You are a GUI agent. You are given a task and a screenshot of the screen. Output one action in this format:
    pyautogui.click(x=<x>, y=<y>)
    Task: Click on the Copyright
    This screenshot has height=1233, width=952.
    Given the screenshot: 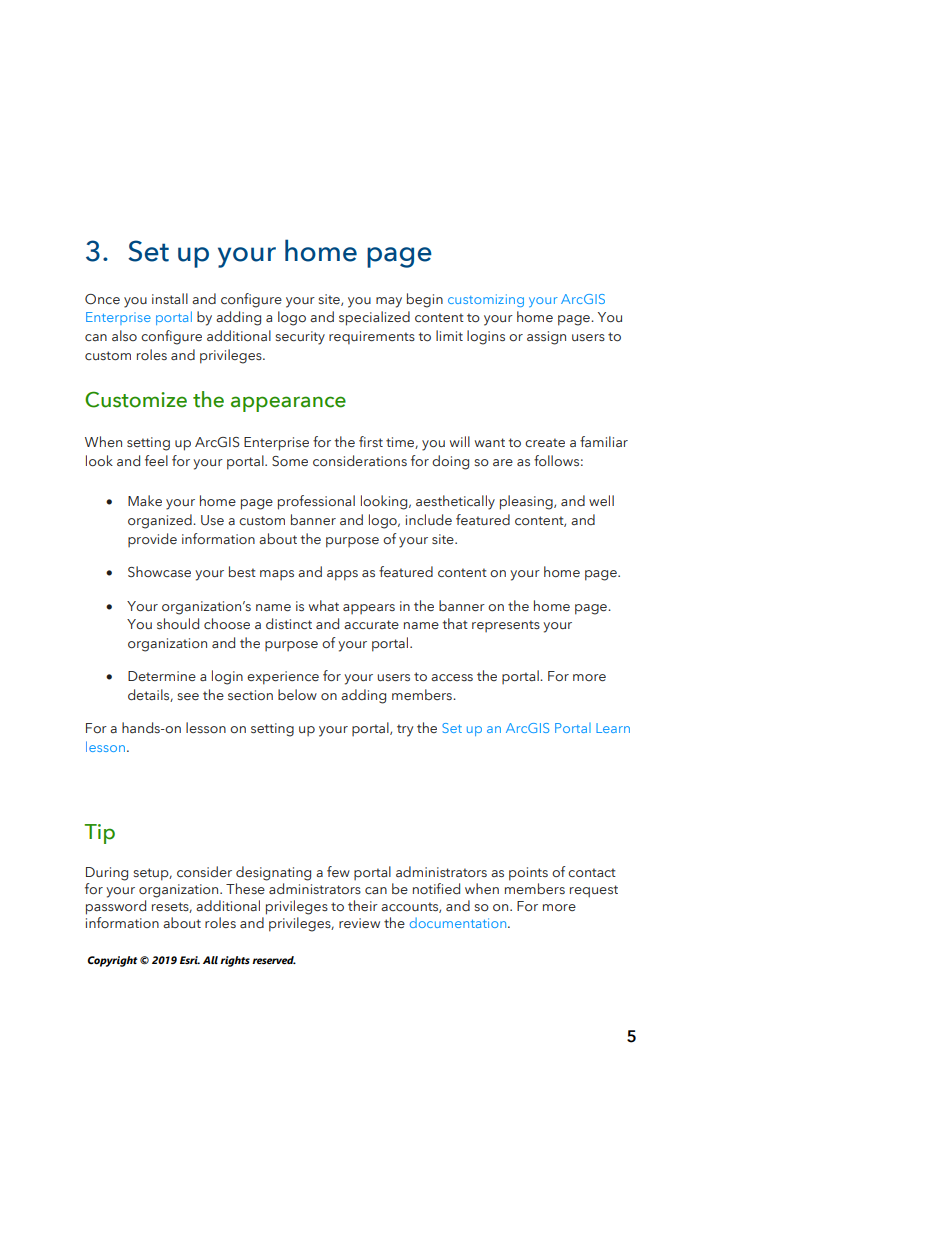 What is the action you would take?
    pyautogui.click(x=112, y=961)
